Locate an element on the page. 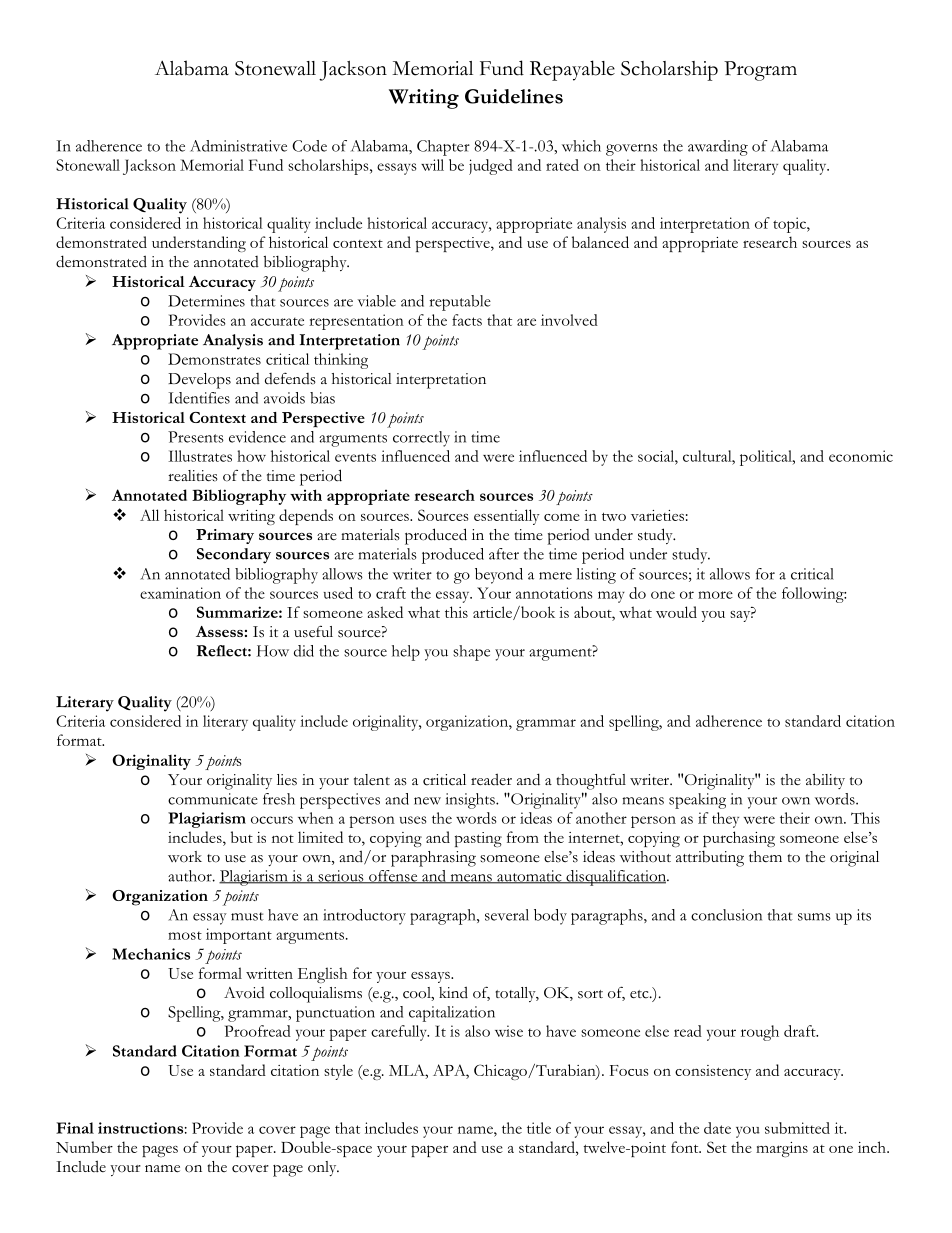  examination is located at coordinates (180, 593).
